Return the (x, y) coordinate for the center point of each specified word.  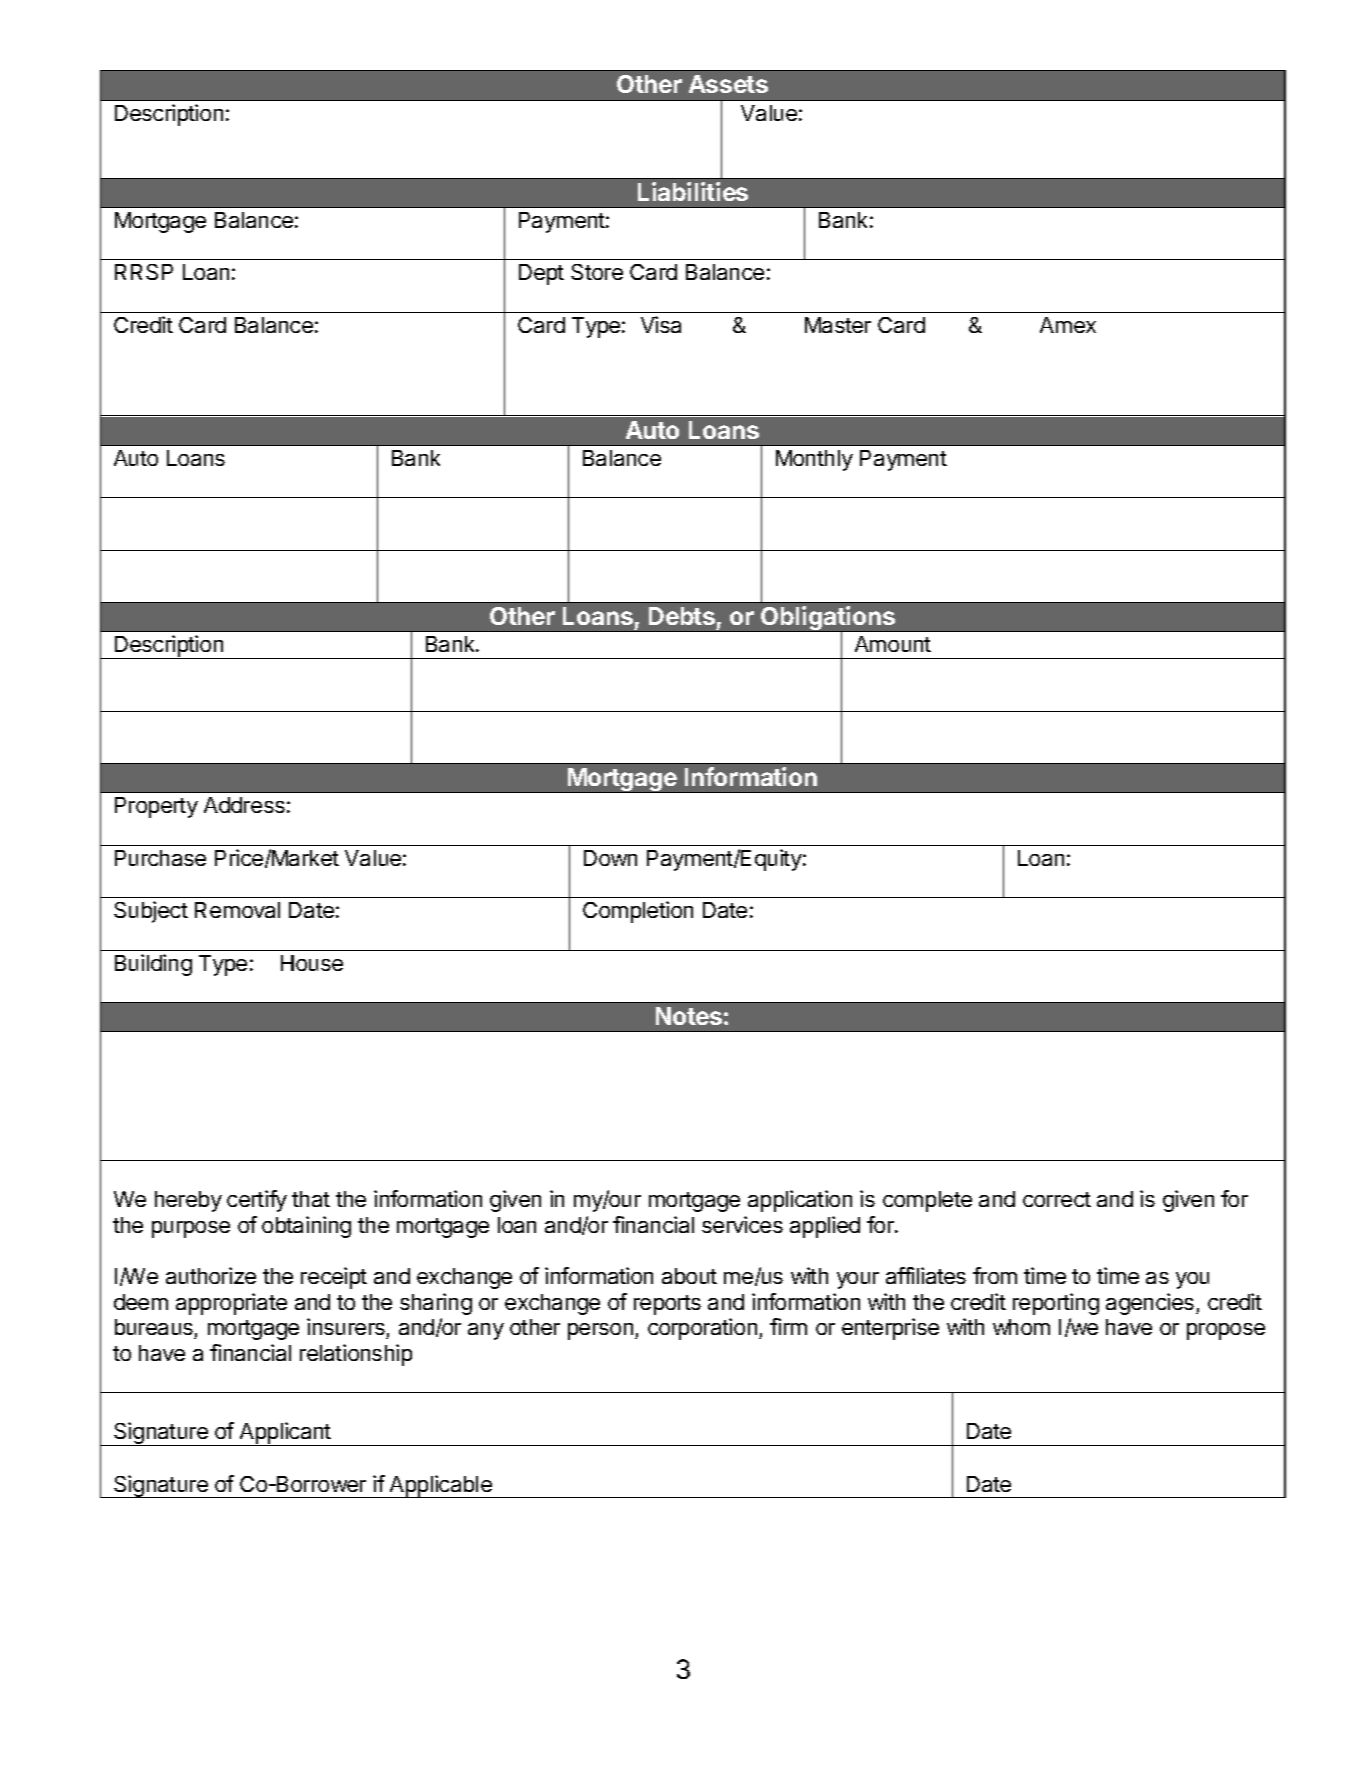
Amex (1068, 325)
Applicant (285, 1434)
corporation (702, 1329)
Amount (893, 644)
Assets (728, 84)
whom (1021, 1327)
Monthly (814, 460)
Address (244, 805)
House (312, 963)
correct (1057, 1199)
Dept (541, 274)
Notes (689, 1016)
